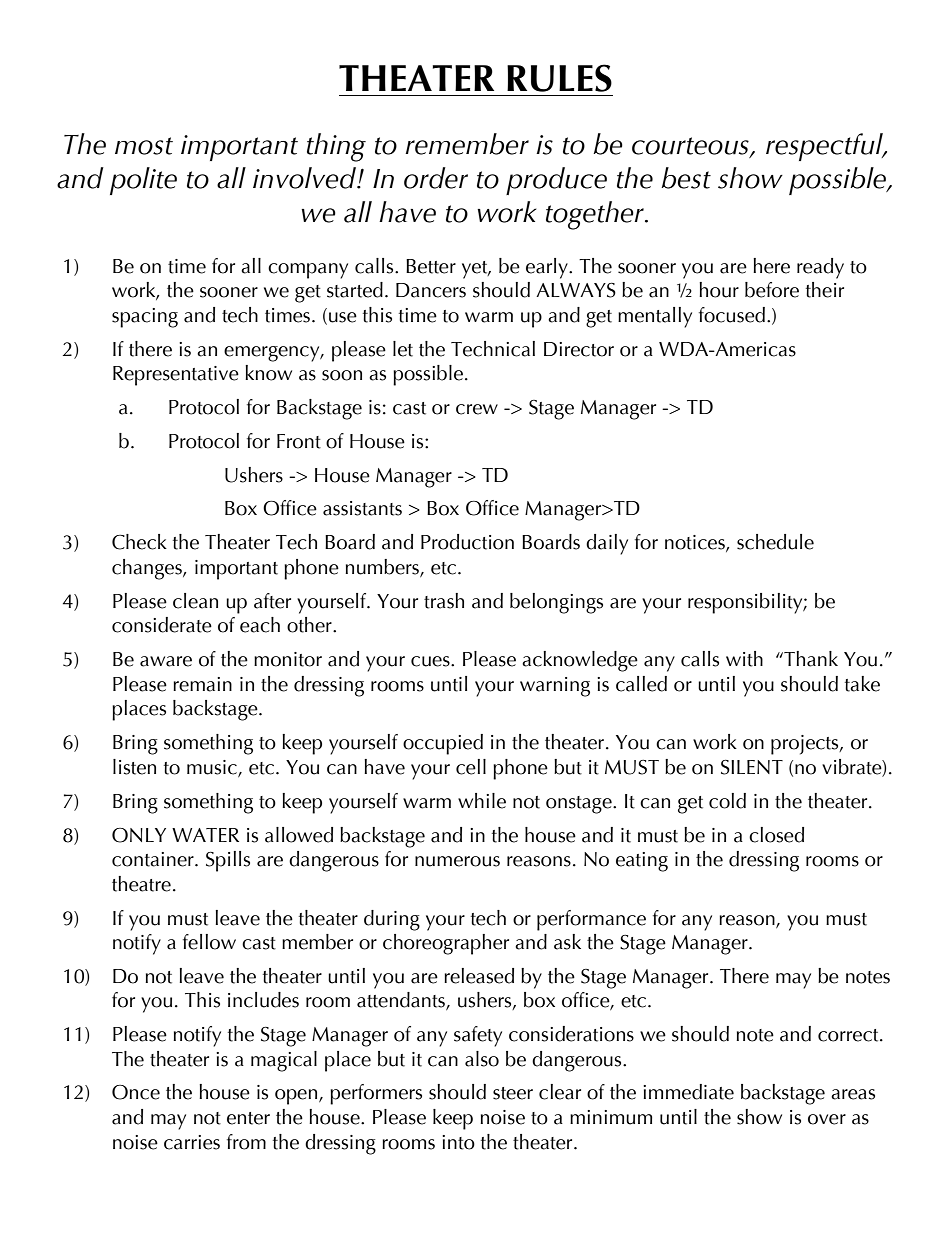 Image resolution: width=952 pixels, height=1233 pixels. I want to click on most, so click(144, 146).
